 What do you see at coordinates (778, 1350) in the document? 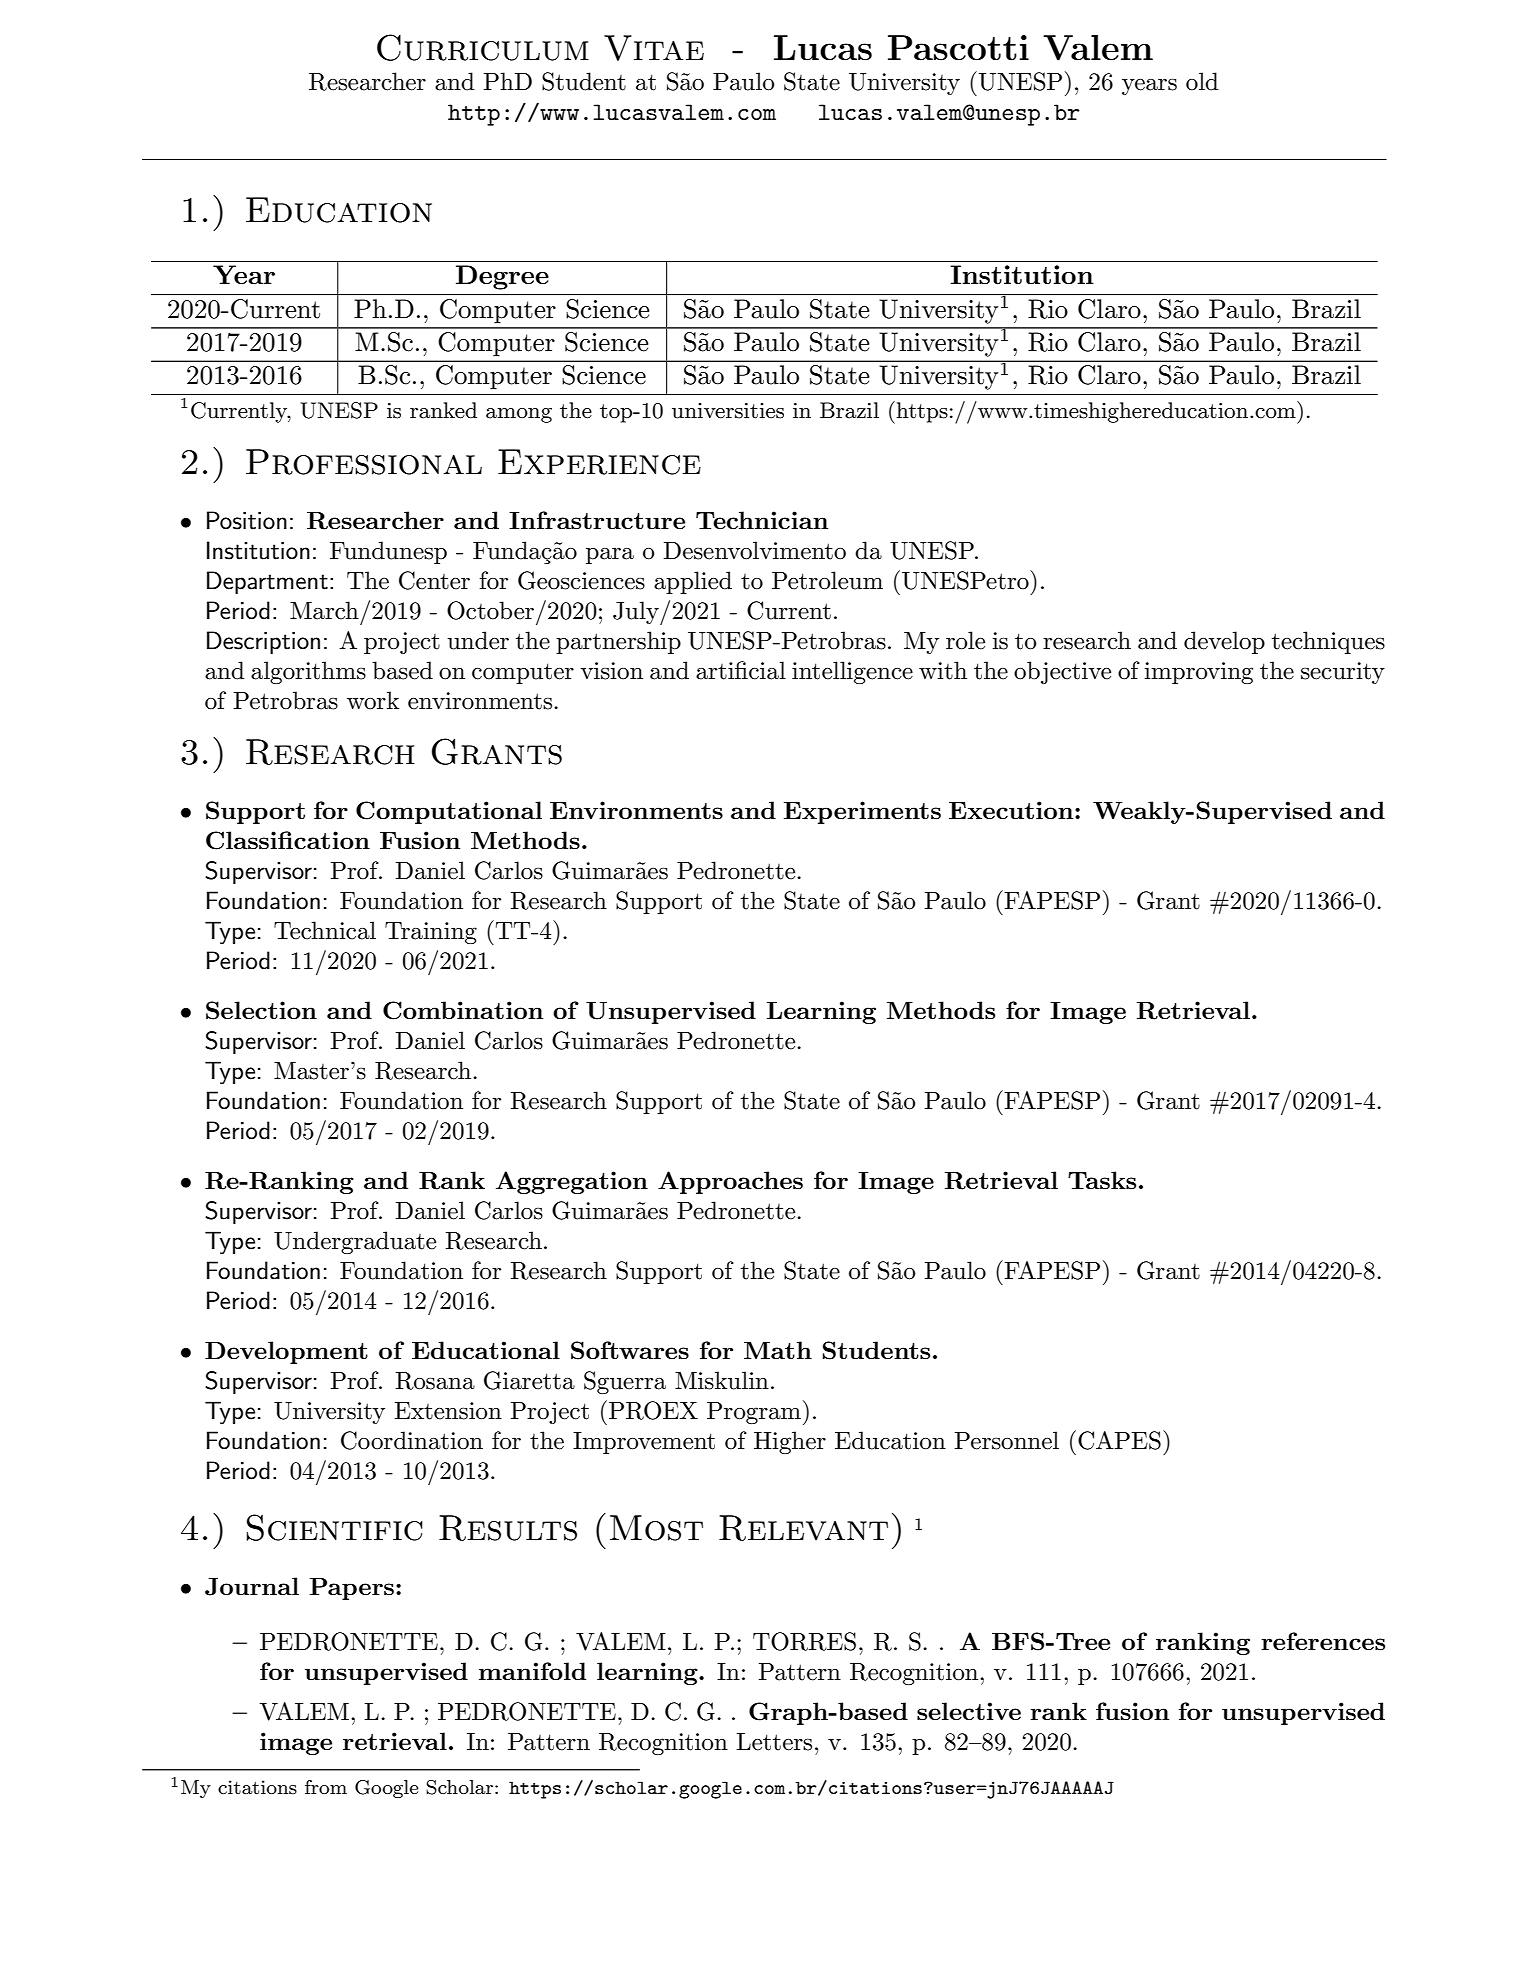
I see `Math` at bounding box center [778, 1350].
